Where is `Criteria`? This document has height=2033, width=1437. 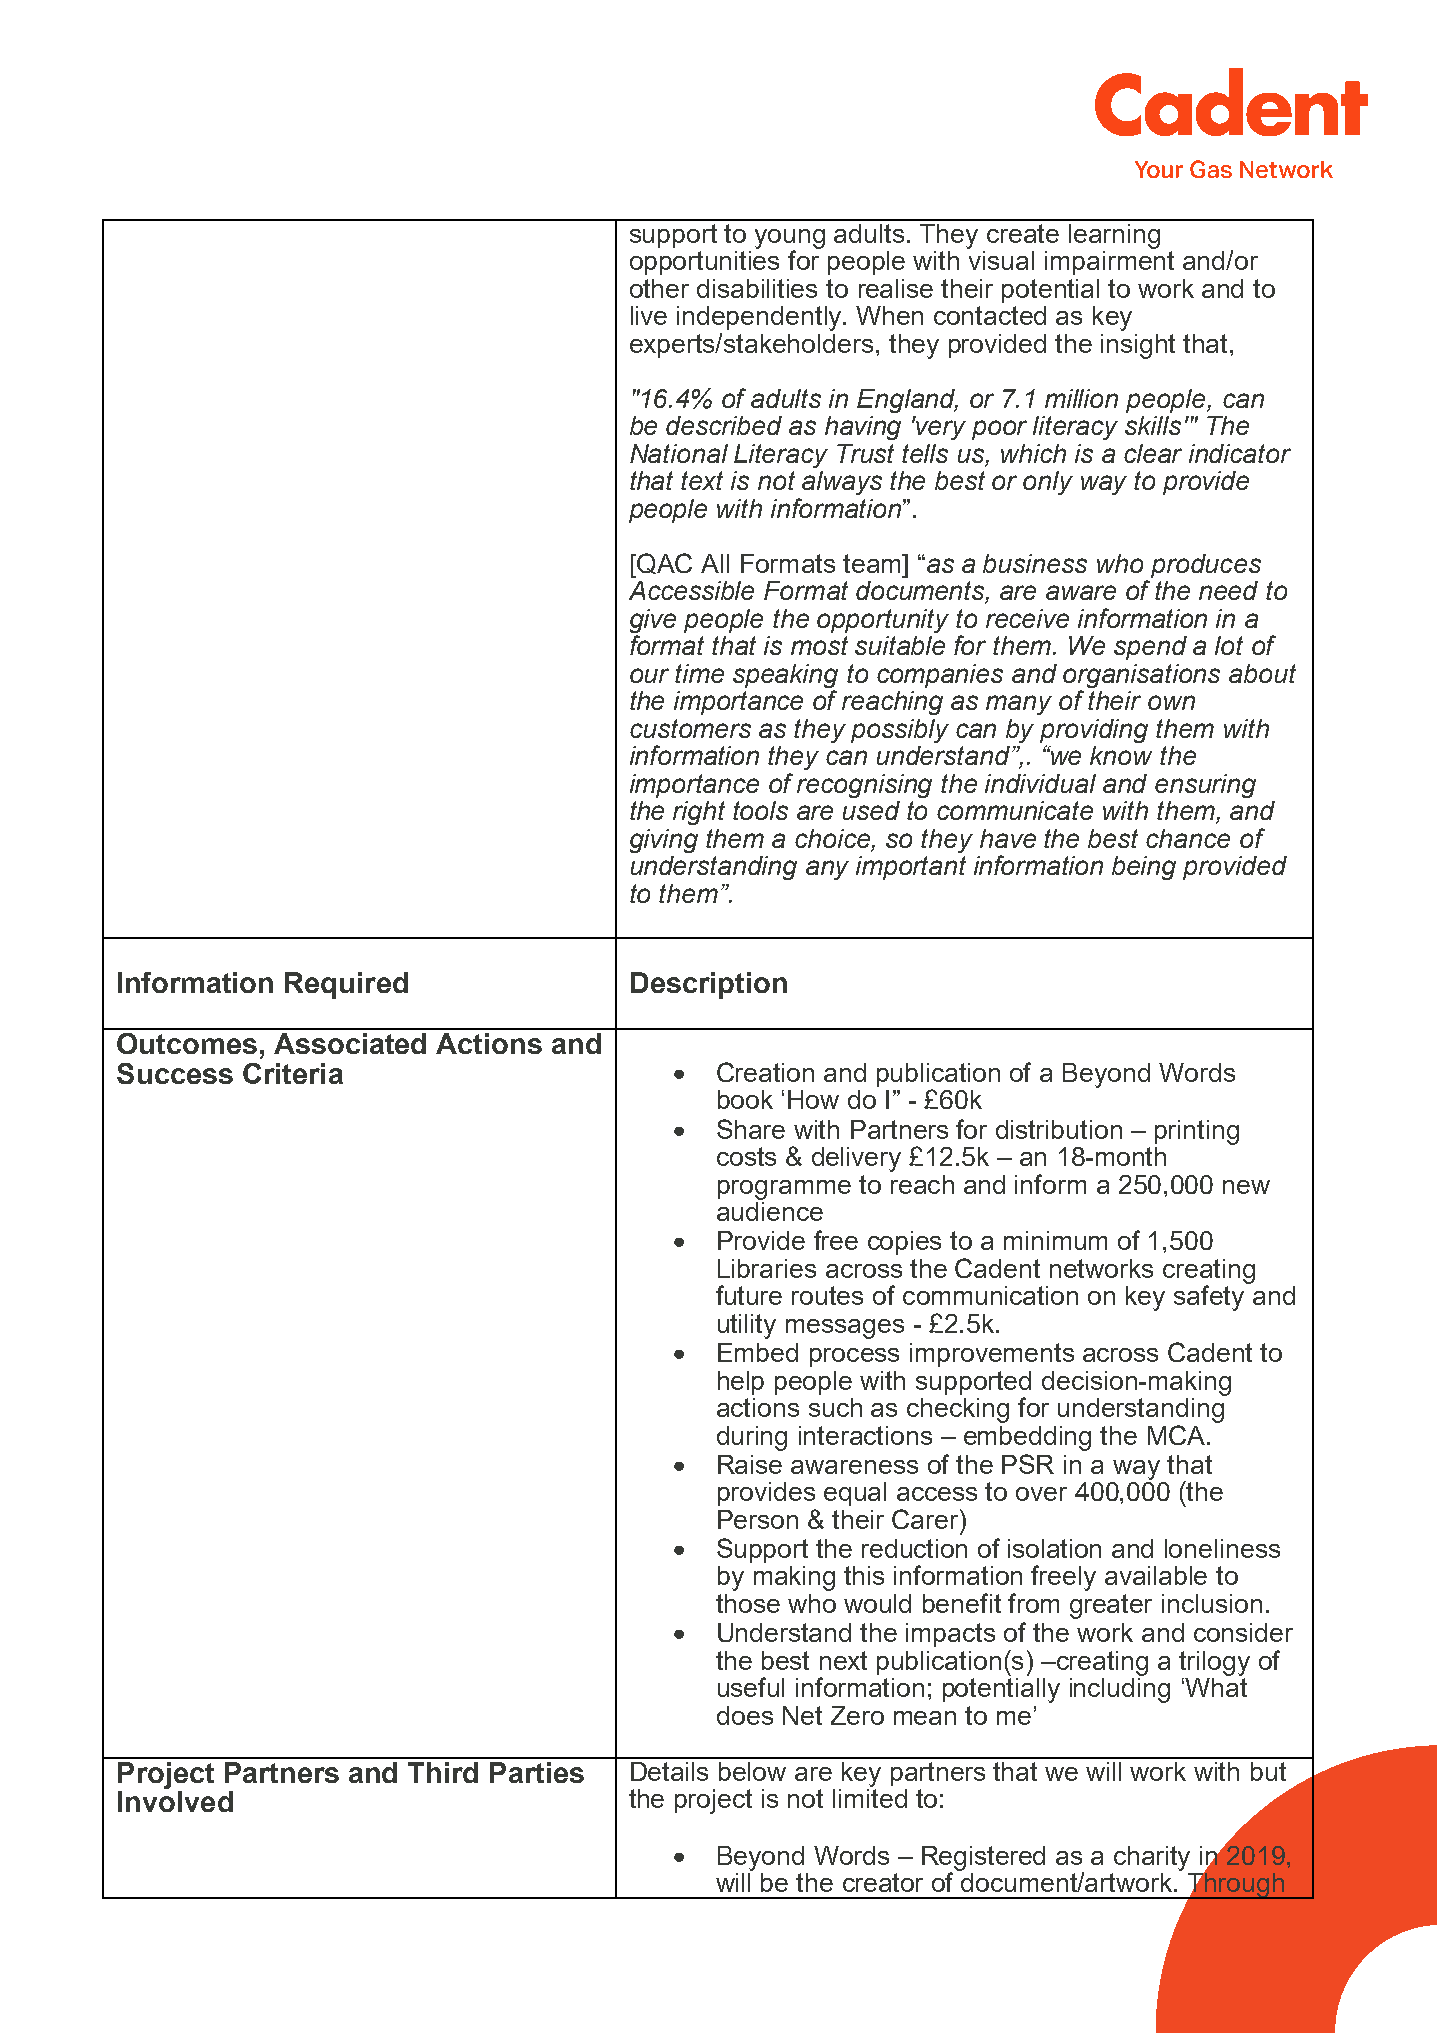
Criteria is located at coordinates (293, 1073).
